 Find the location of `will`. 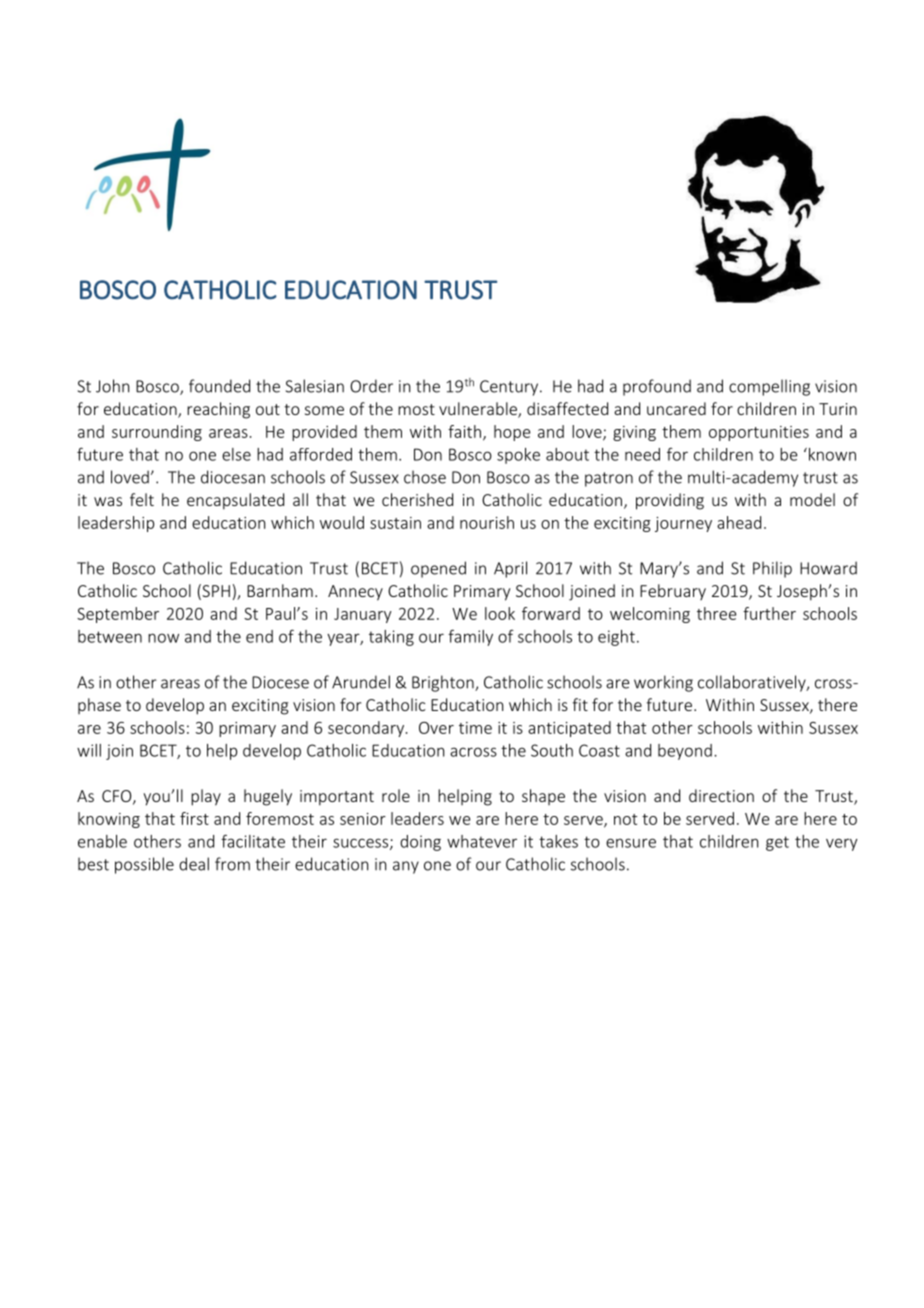

will is located at coordinates (89, 750).
